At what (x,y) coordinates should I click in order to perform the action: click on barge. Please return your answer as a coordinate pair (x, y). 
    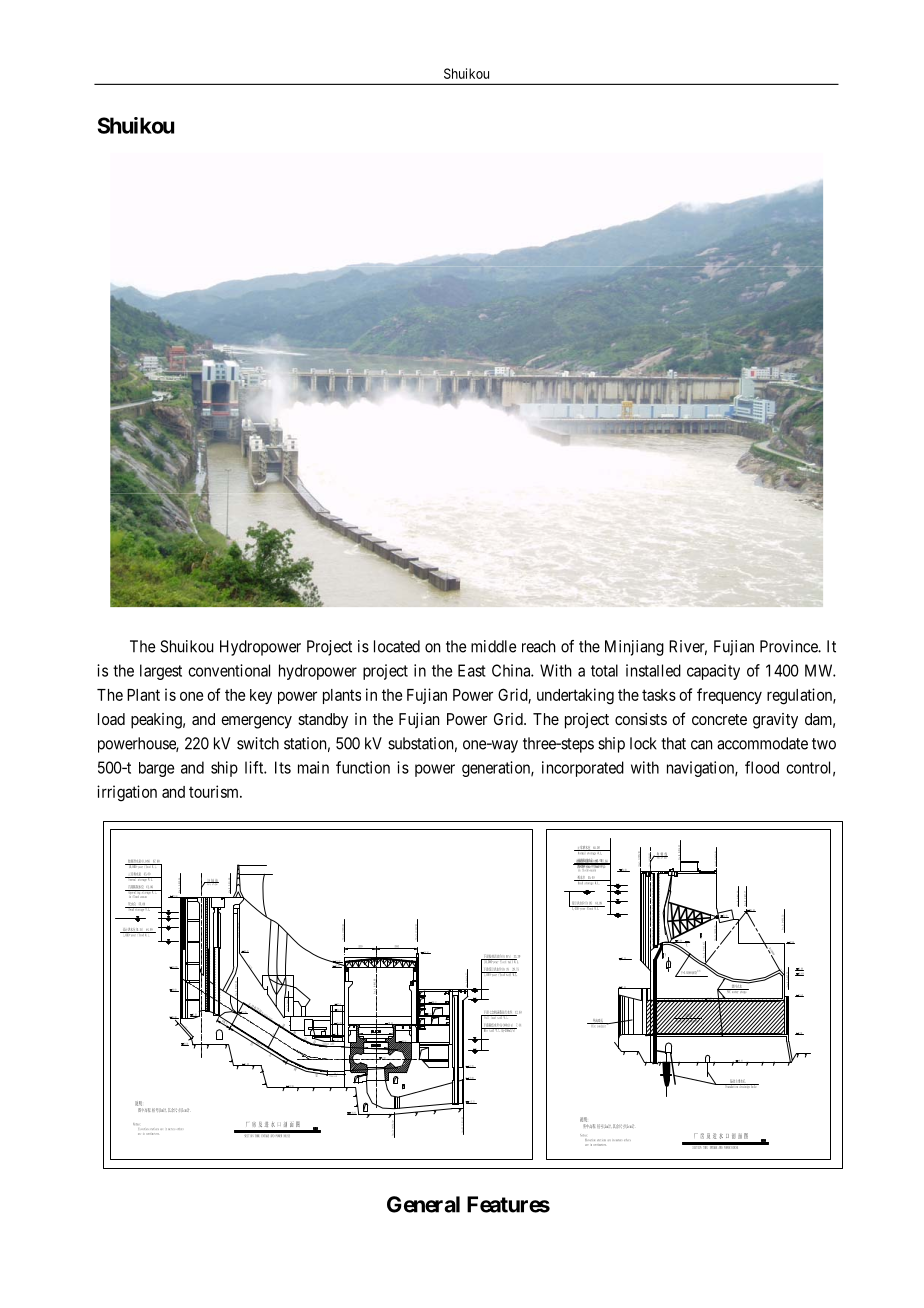
    Looking at the image, I should click on (156, 769).
